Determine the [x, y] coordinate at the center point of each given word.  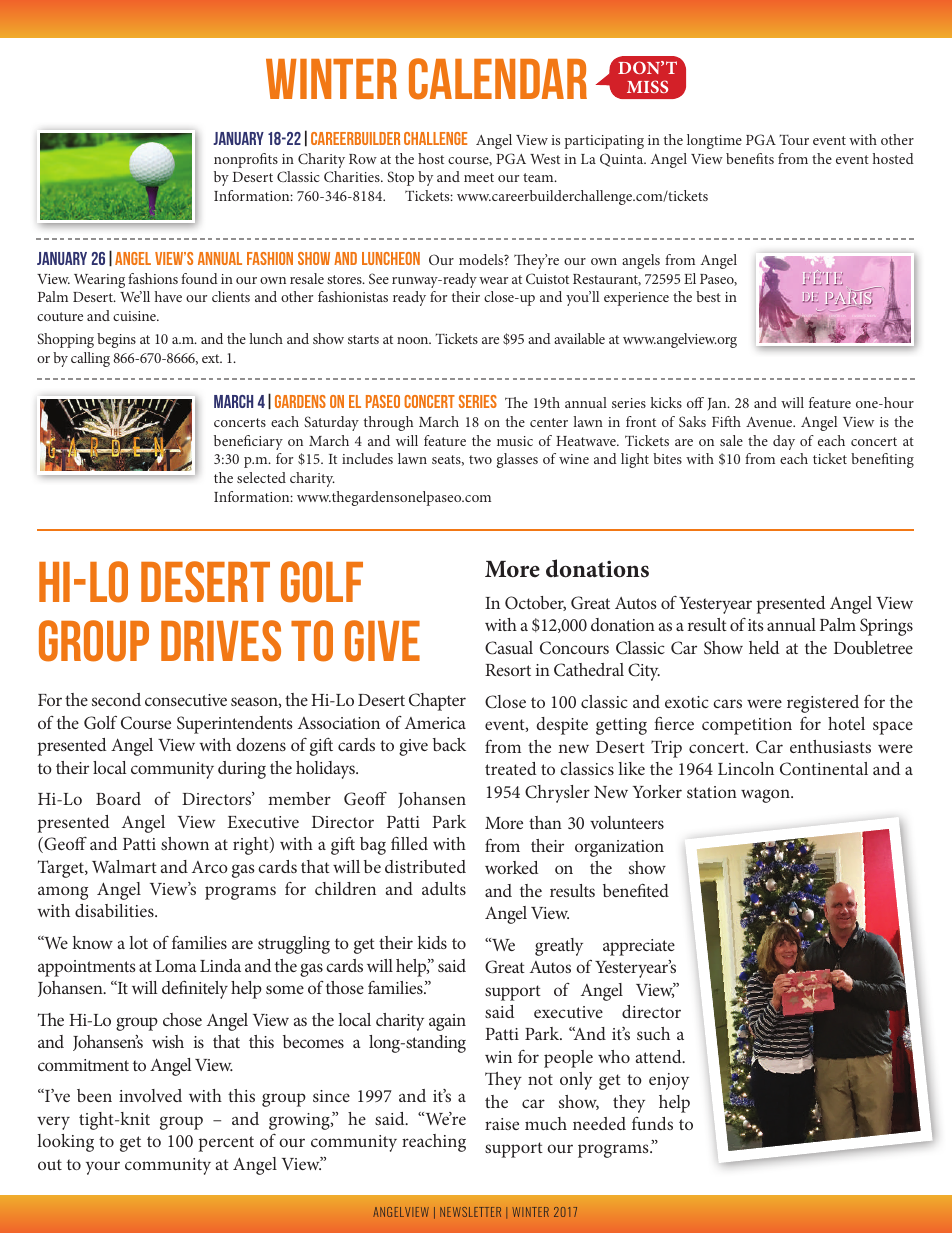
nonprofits [246, 160]
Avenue [770, 422]
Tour [794, 139]
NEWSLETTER [470, 1212]
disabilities [115, 910]
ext [212, 358]
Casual [509, 648]
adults [444, 888]
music [515, 441]
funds [652, 1123]
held [764, 647]
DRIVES [221, 641]
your [103, 1168]
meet [479, 177]
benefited [636, 890]
